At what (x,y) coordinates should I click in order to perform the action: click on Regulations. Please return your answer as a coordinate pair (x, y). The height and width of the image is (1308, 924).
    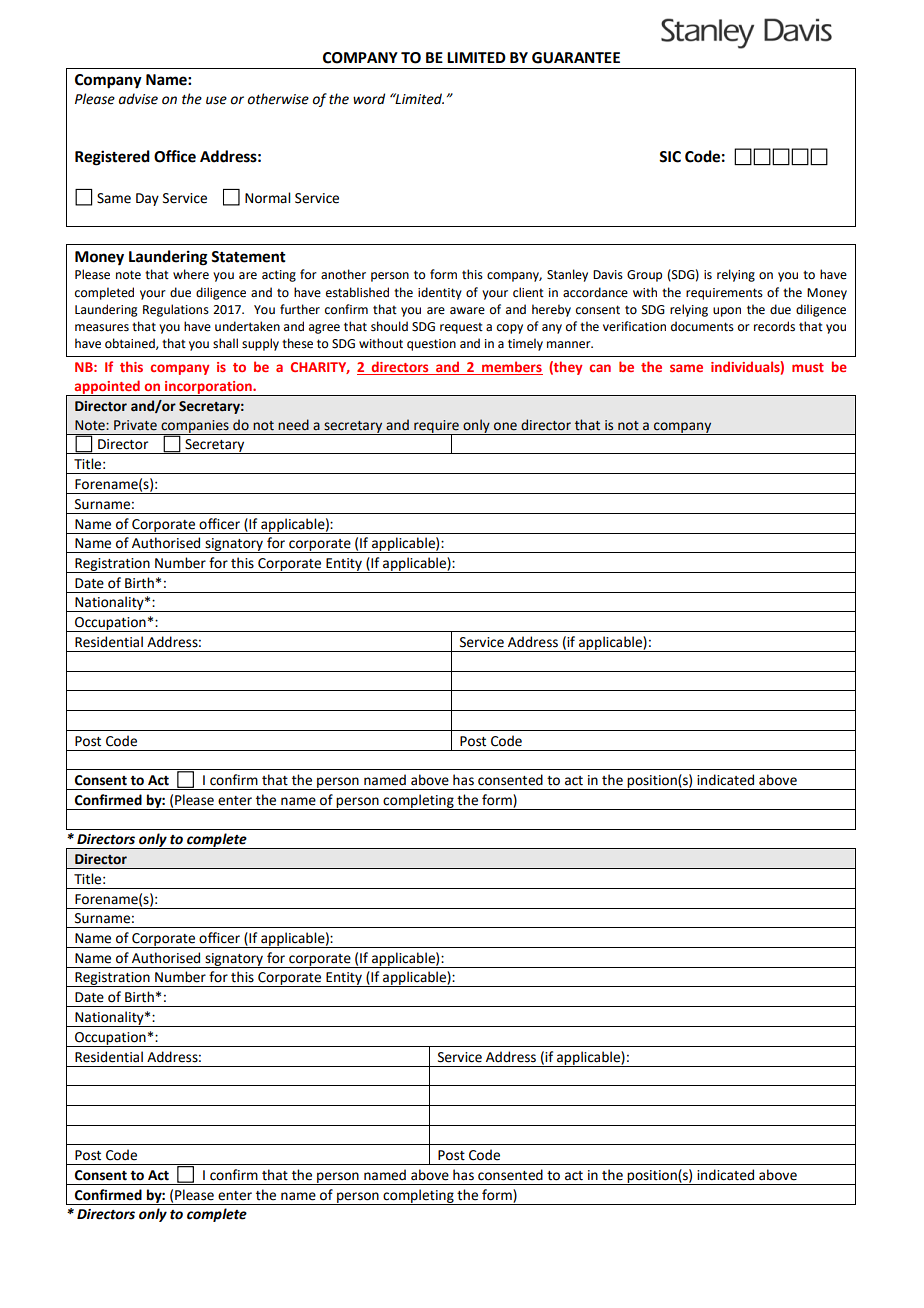
    Looking at the image, I should click on (176, 310).
